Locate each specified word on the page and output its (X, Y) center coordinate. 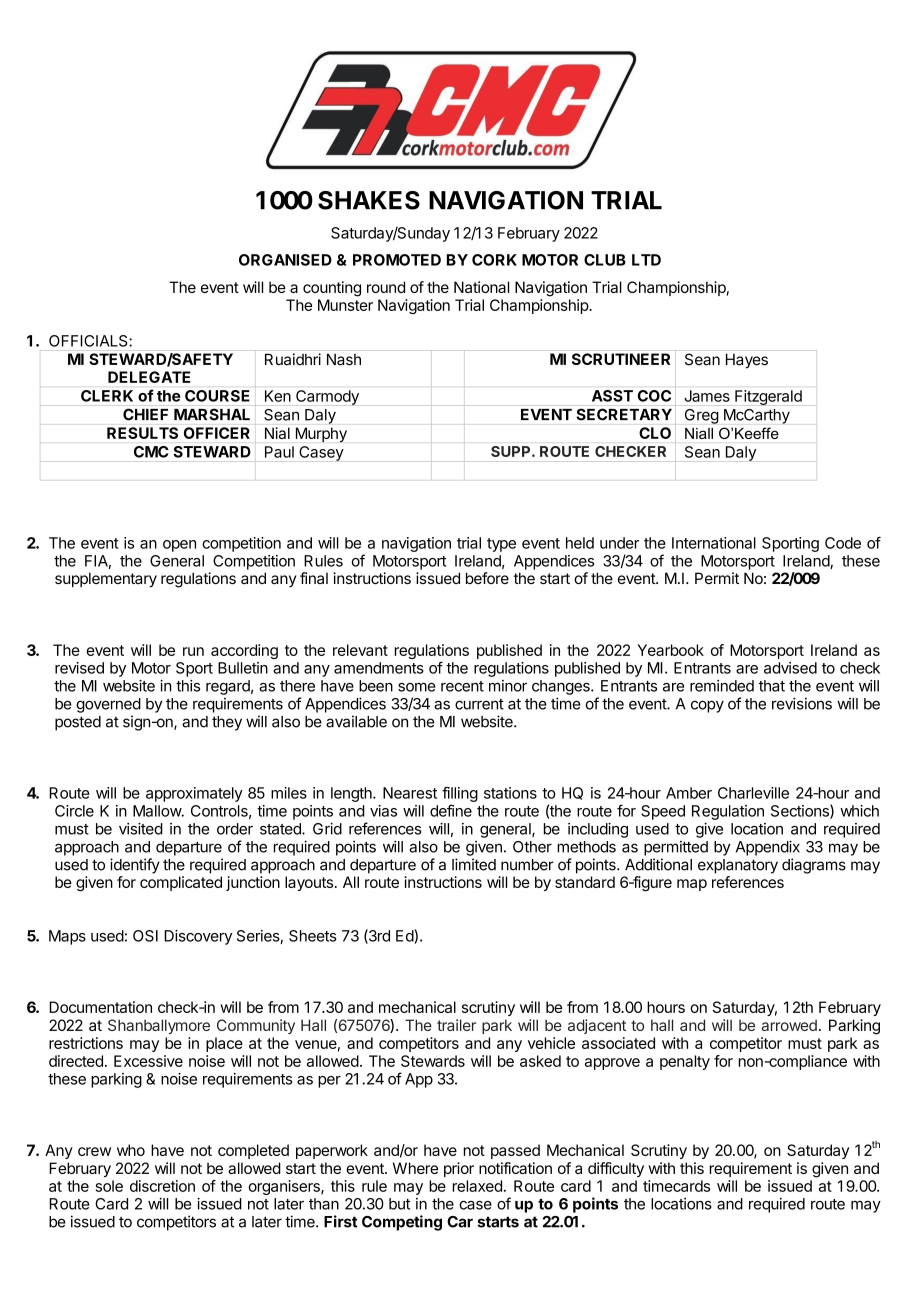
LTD (646, 260)
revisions (802, 703)
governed (108, 705)
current (479, 704)
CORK (494, 260)
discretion (162, 1186)
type (501, 545)
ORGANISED (285, 260)
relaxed (477, 1186)
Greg (702, 416)
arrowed (789, 1025)
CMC (151, 452)
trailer (456, 1025)
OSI (145, 936)
